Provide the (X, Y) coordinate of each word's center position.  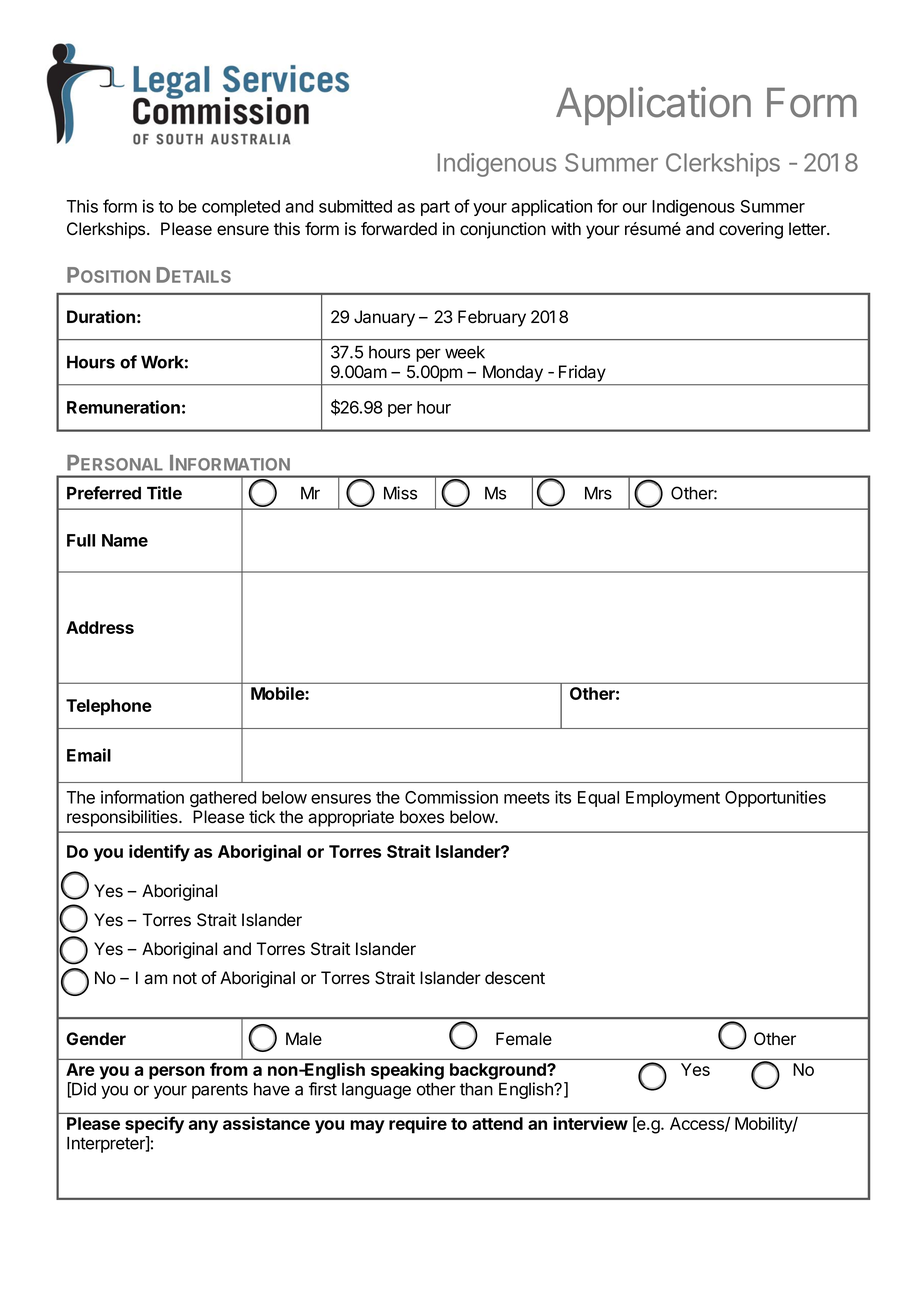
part (435, 208)
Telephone (109, 707)
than (476, 1089)
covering (751, 230)
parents (220, 1091)
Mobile (278, 693)
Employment (673, 799)
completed (241, 208)
